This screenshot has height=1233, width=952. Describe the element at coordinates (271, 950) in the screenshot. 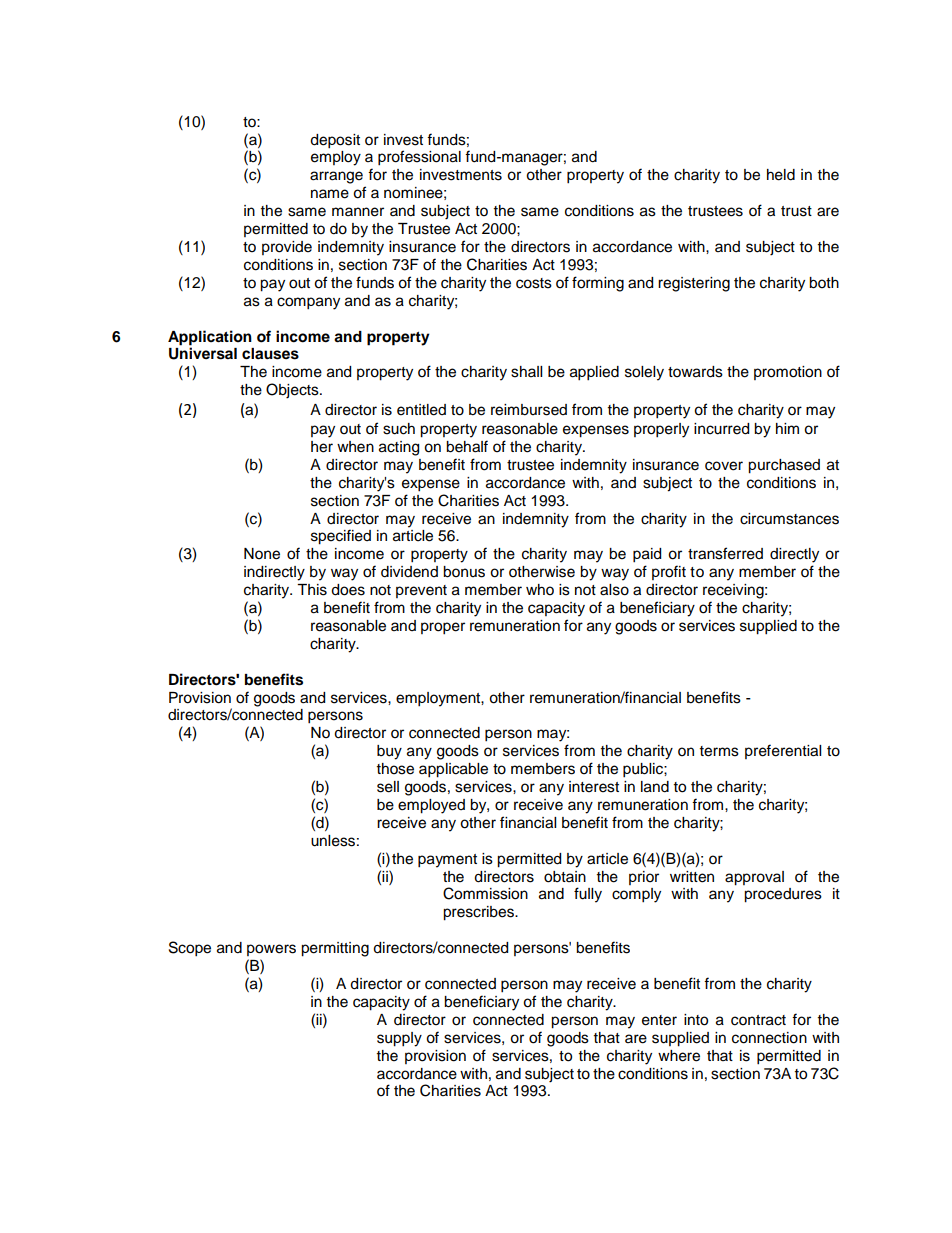

I see `powers` at that location.
